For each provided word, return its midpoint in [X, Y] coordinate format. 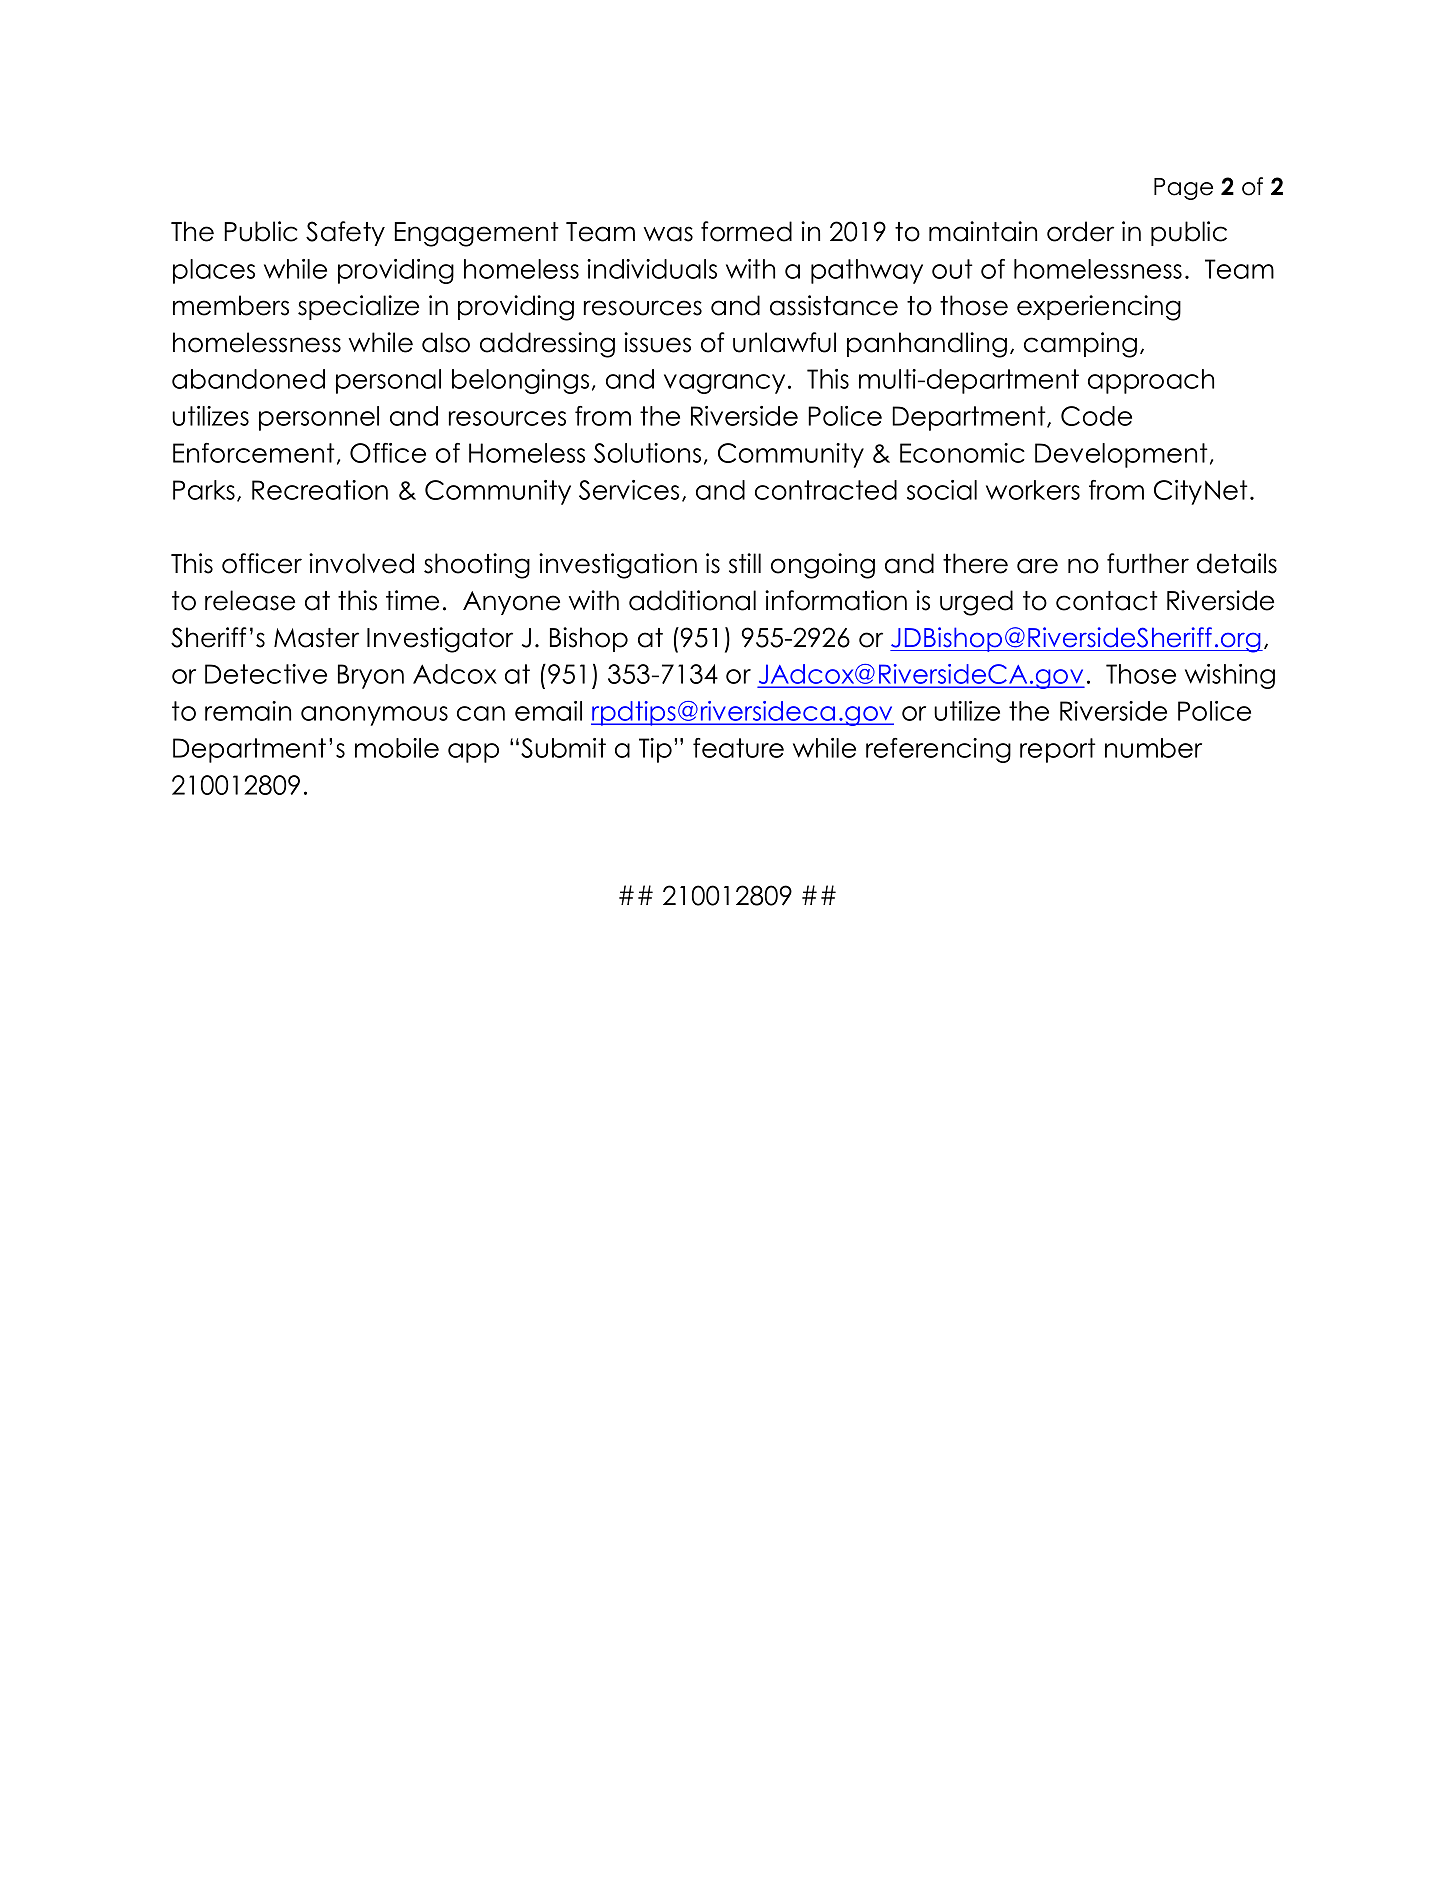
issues [657, 342]
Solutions [647, 453]
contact [1107, 601]
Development [1121, 455]
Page [1183, 189]
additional [692, 600]
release [250, 600]
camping [1080, 345]
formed [746, 231]
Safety [345, 233]
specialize [358, 307]
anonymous [374, 716]
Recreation [320, 490]
